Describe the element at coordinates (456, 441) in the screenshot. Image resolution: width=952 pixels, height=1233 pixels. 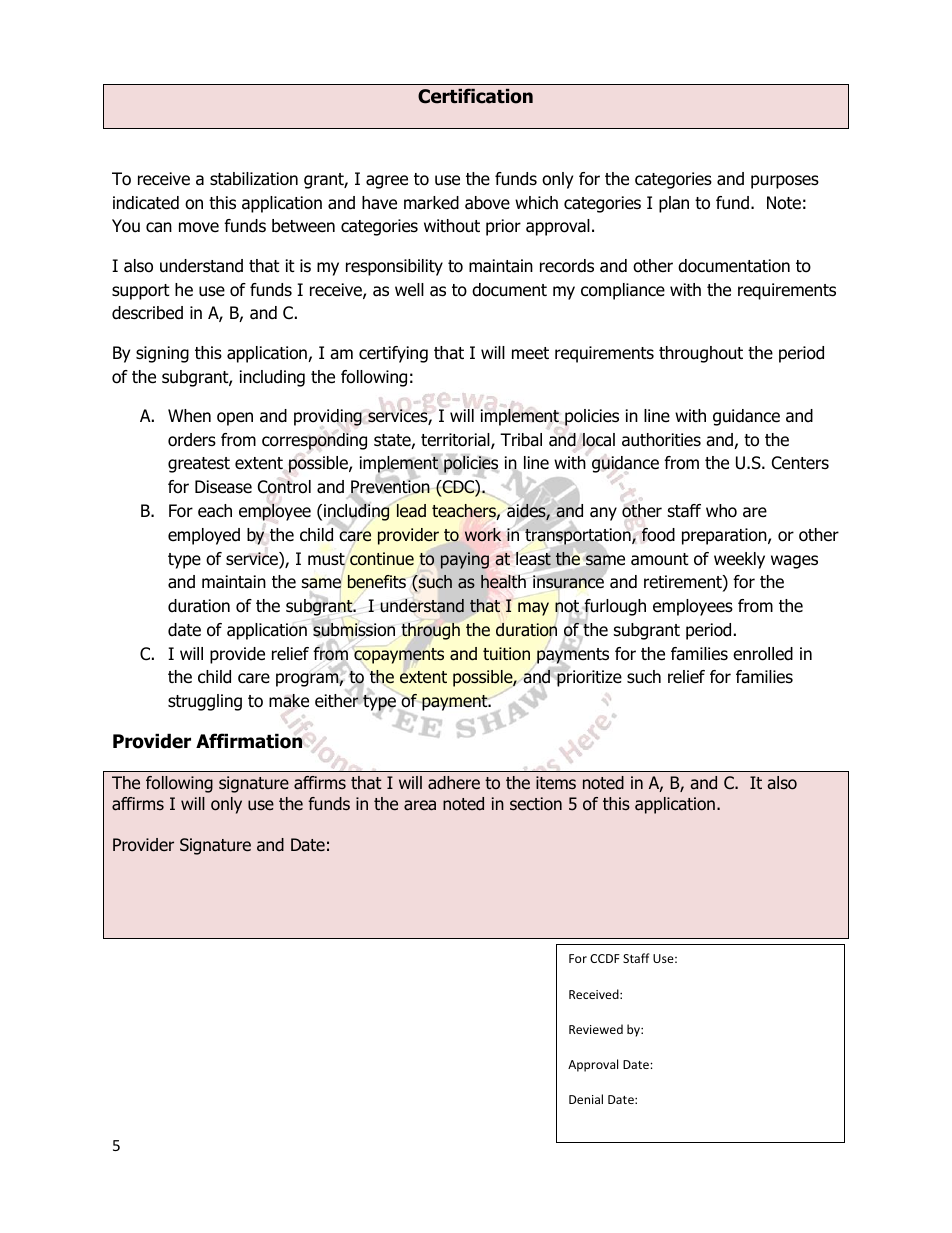
I see `territorial` at that location.
